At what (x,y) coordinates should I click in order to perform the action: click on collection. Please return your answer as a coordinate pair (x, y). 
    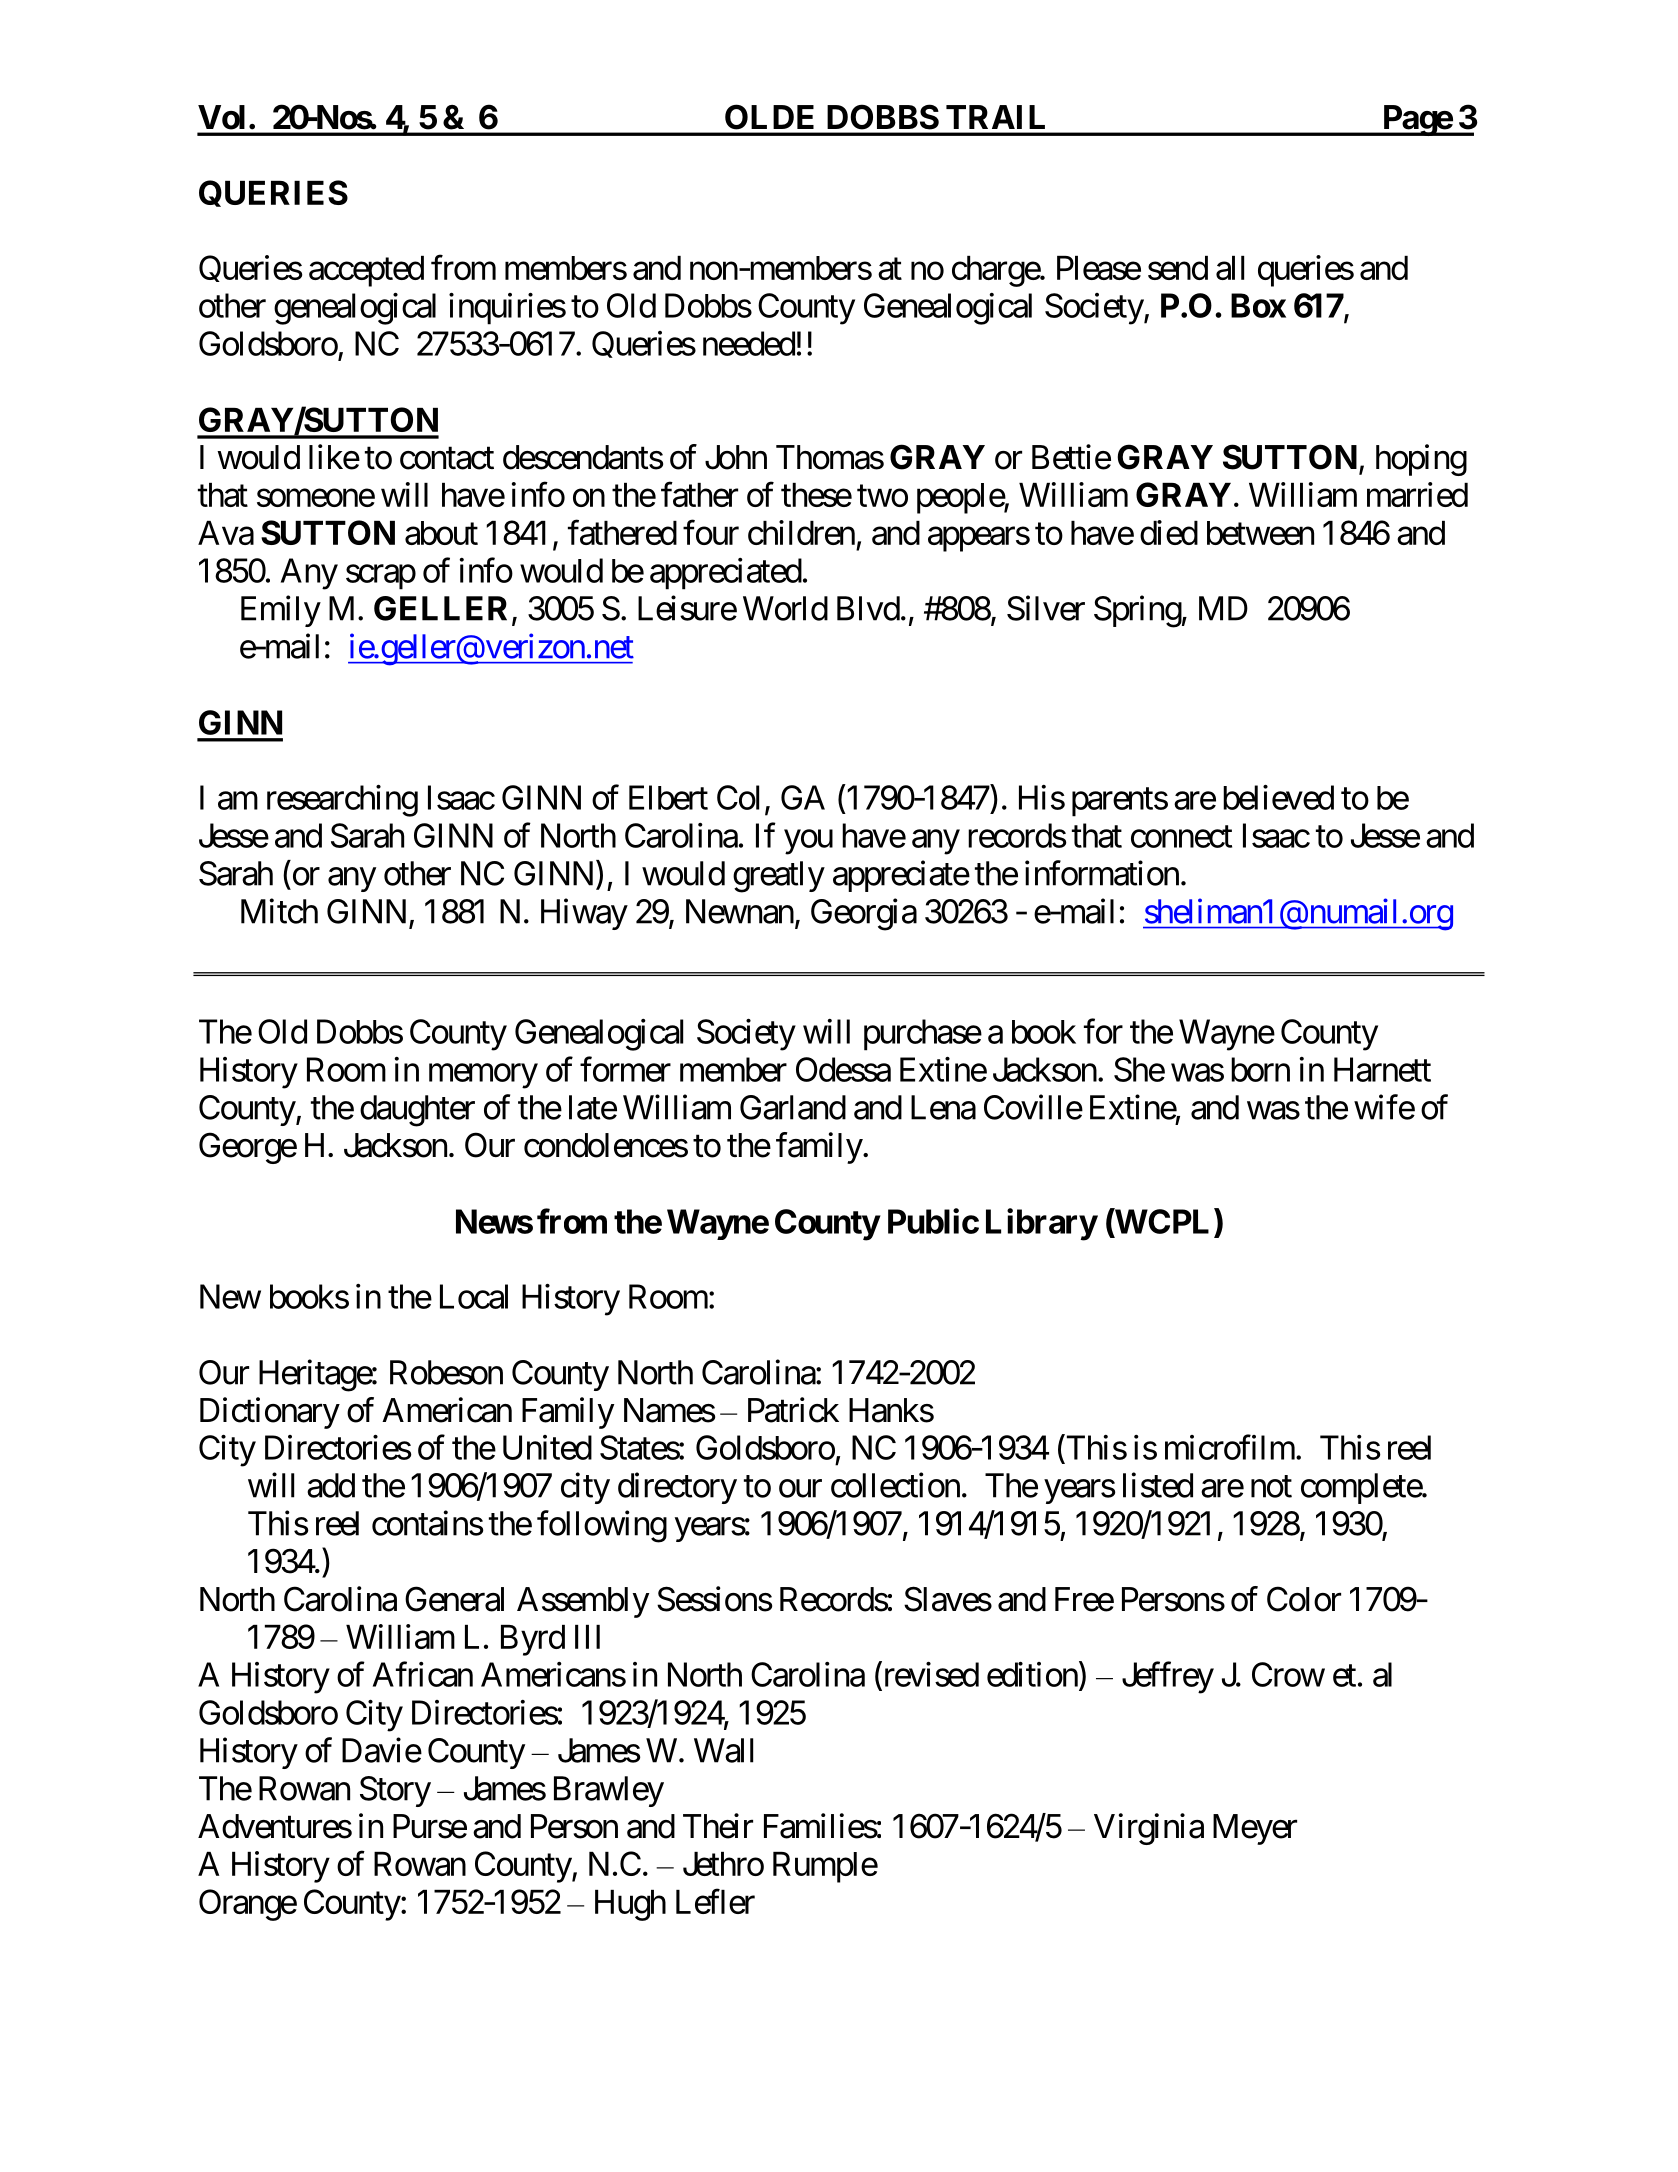
    Looking at the image, I should click on (895, 1485).
